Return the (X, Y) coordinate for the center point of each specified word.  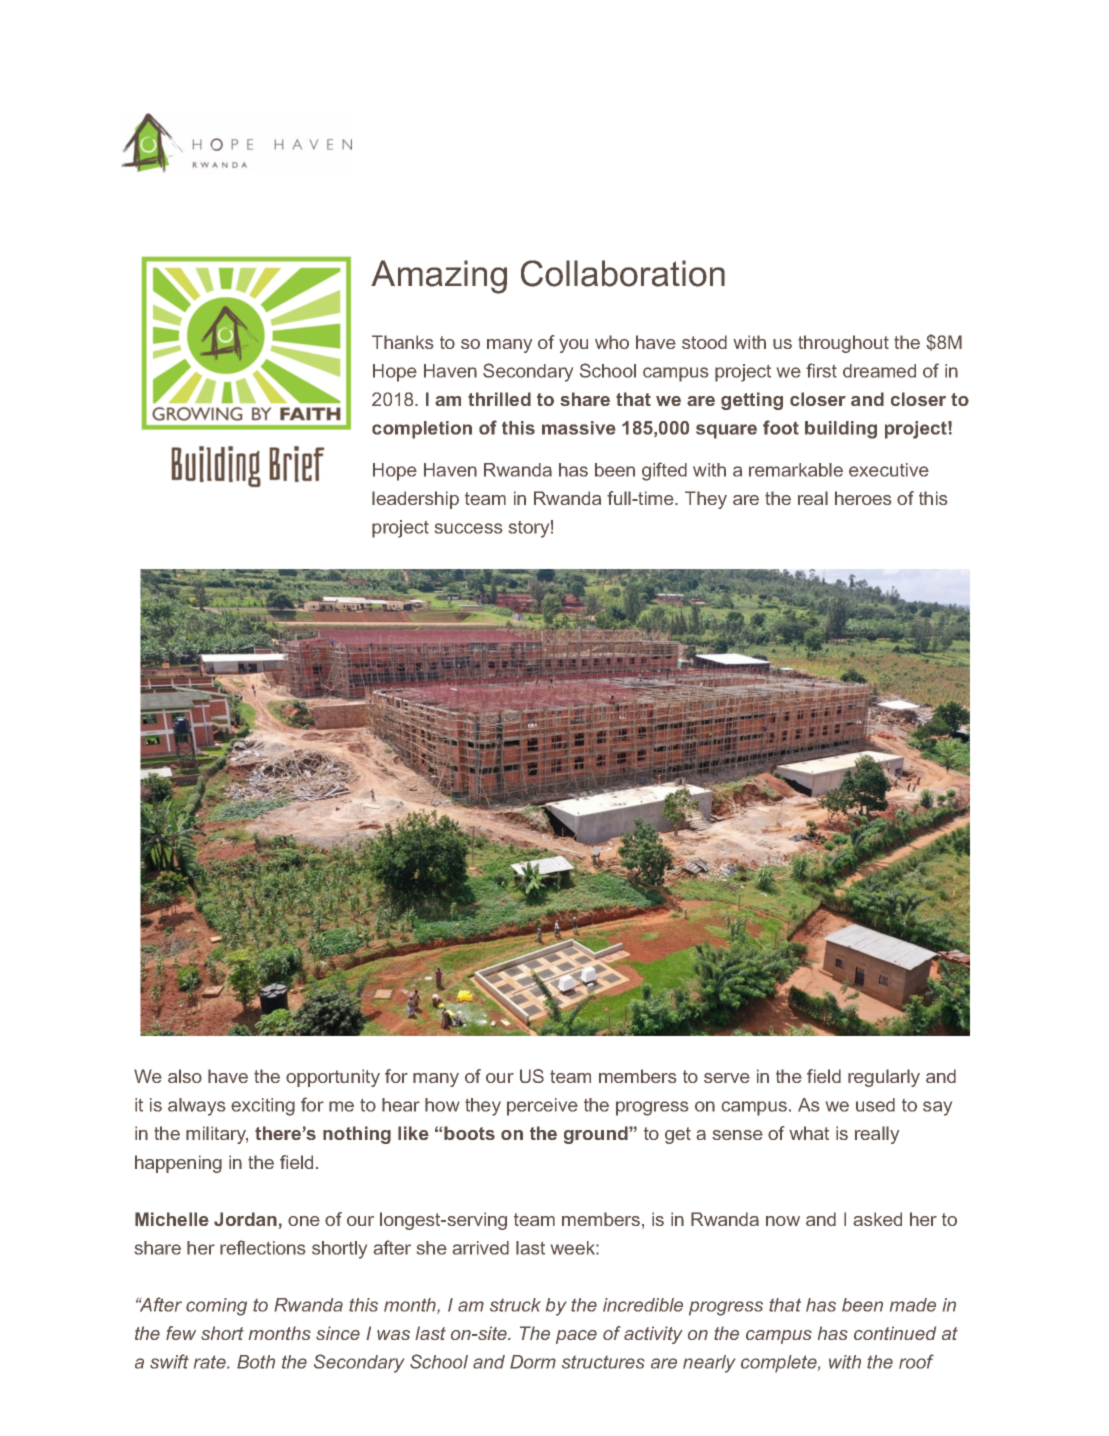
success (469, 528)
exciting (263, 1107)
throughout (843, 344)
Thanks (402, 342)
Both (256, 1362)
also (185, 1076)
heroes (863, 498)
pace (576, 1337)
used (875, 1105)
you (573, 346)
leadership (415, 500)
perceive (542, 1107)
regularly (884, 1078)
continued (895, 1333)
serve (727, 1078)
